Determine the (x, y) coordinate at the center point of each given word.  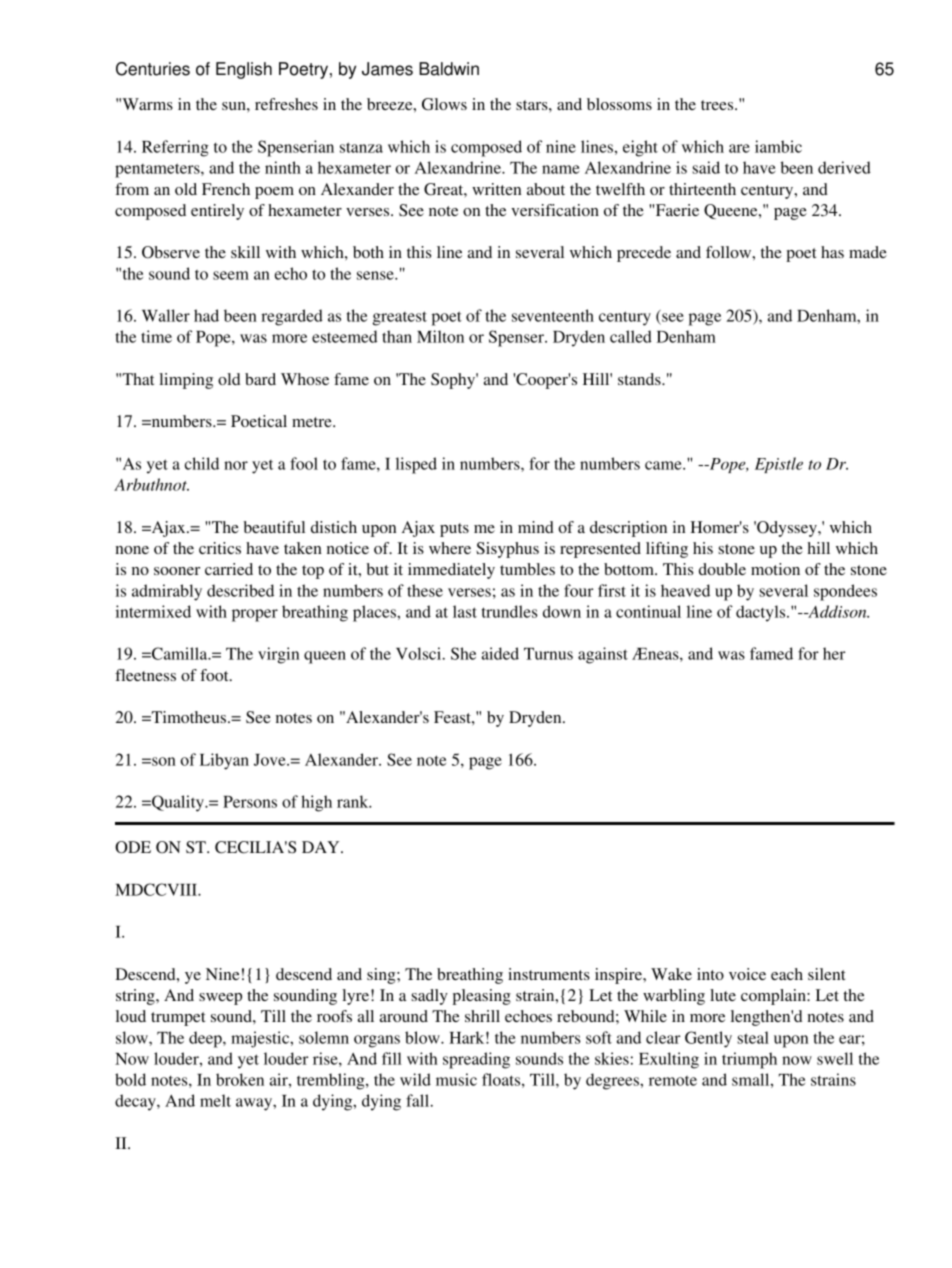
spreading (476, 1060)
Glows (444, 104)
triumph (749, 1060)
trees (718, 105)
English (244, 70)
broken (240, 1079)
